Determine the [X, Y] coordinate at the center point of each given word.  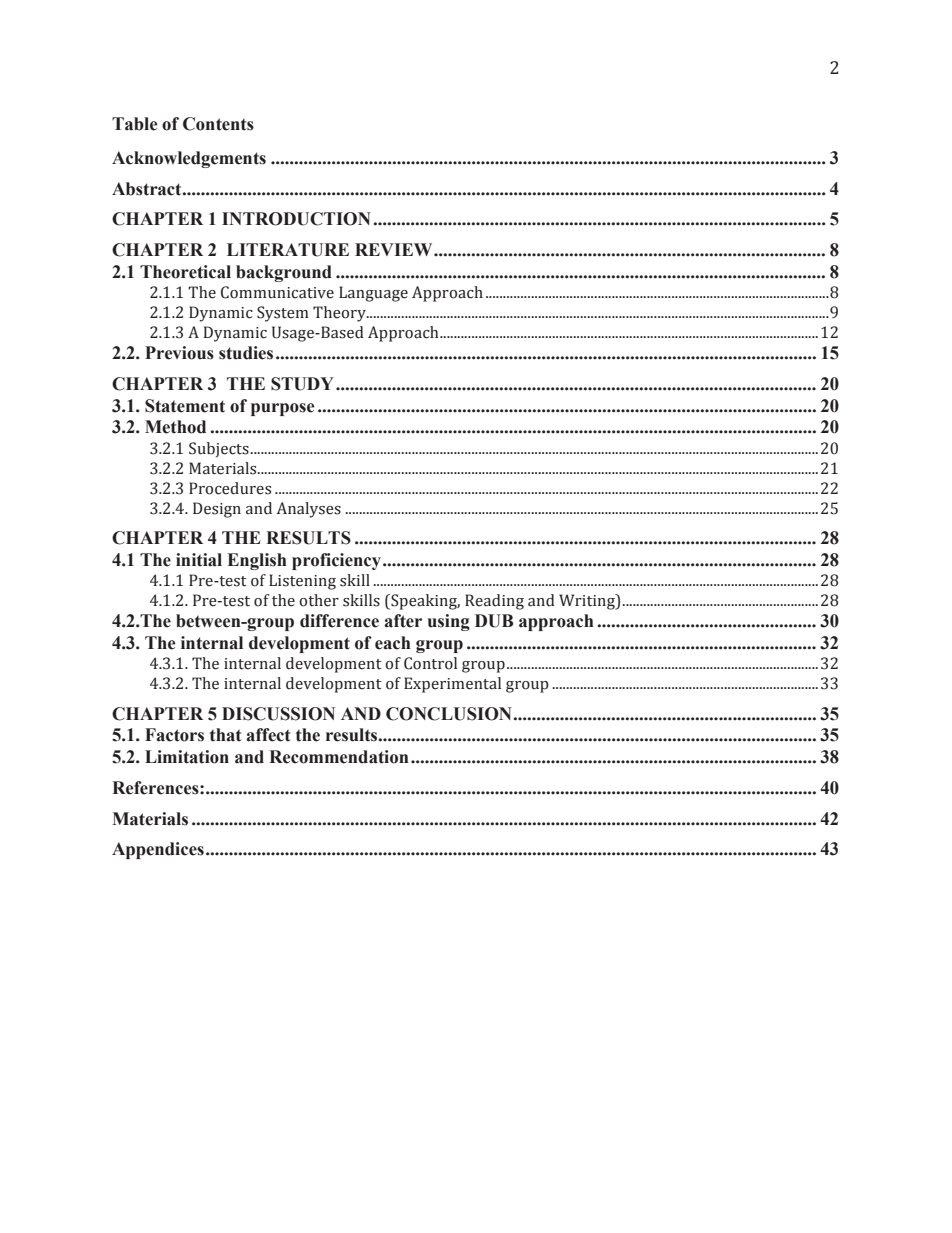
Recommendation [339, 757]
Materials [150, 819]
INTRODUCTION [296, 219]
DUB [494, 621]
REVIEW [395, 249]
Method [175, 427]
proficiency [336, 561]
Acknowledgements [189, 159]
